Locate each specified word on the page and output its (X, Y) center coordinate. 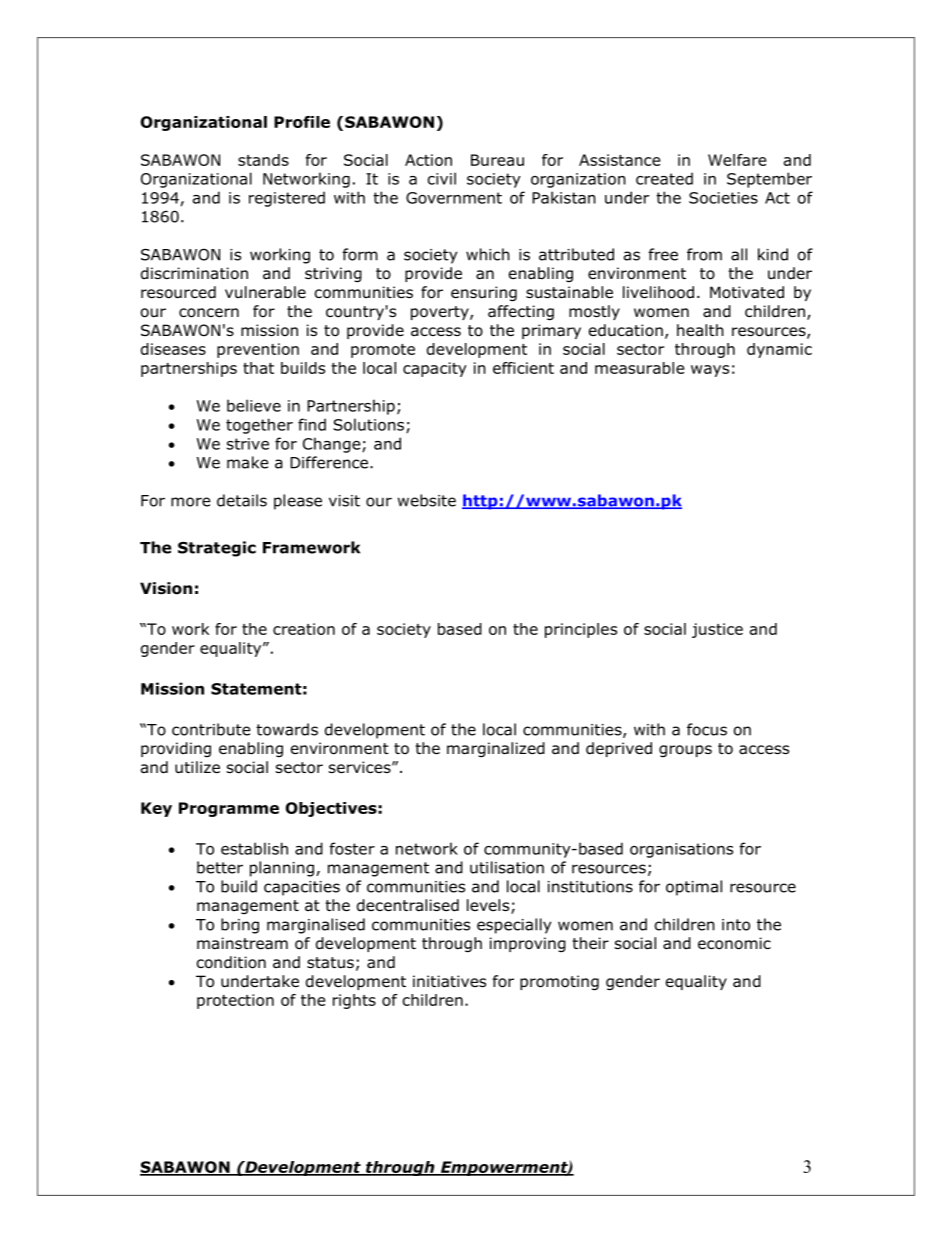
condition (231, 962)
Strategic (217, 549)
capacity (435, 369)
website (427, 500)
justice (717, 630)
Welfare (737, 160)
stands (263, 160)
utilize (197, 767)
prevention (258, 350)
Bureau (497, 160)
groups (685, 751)
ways (710, 371)
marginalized (496, 749)
